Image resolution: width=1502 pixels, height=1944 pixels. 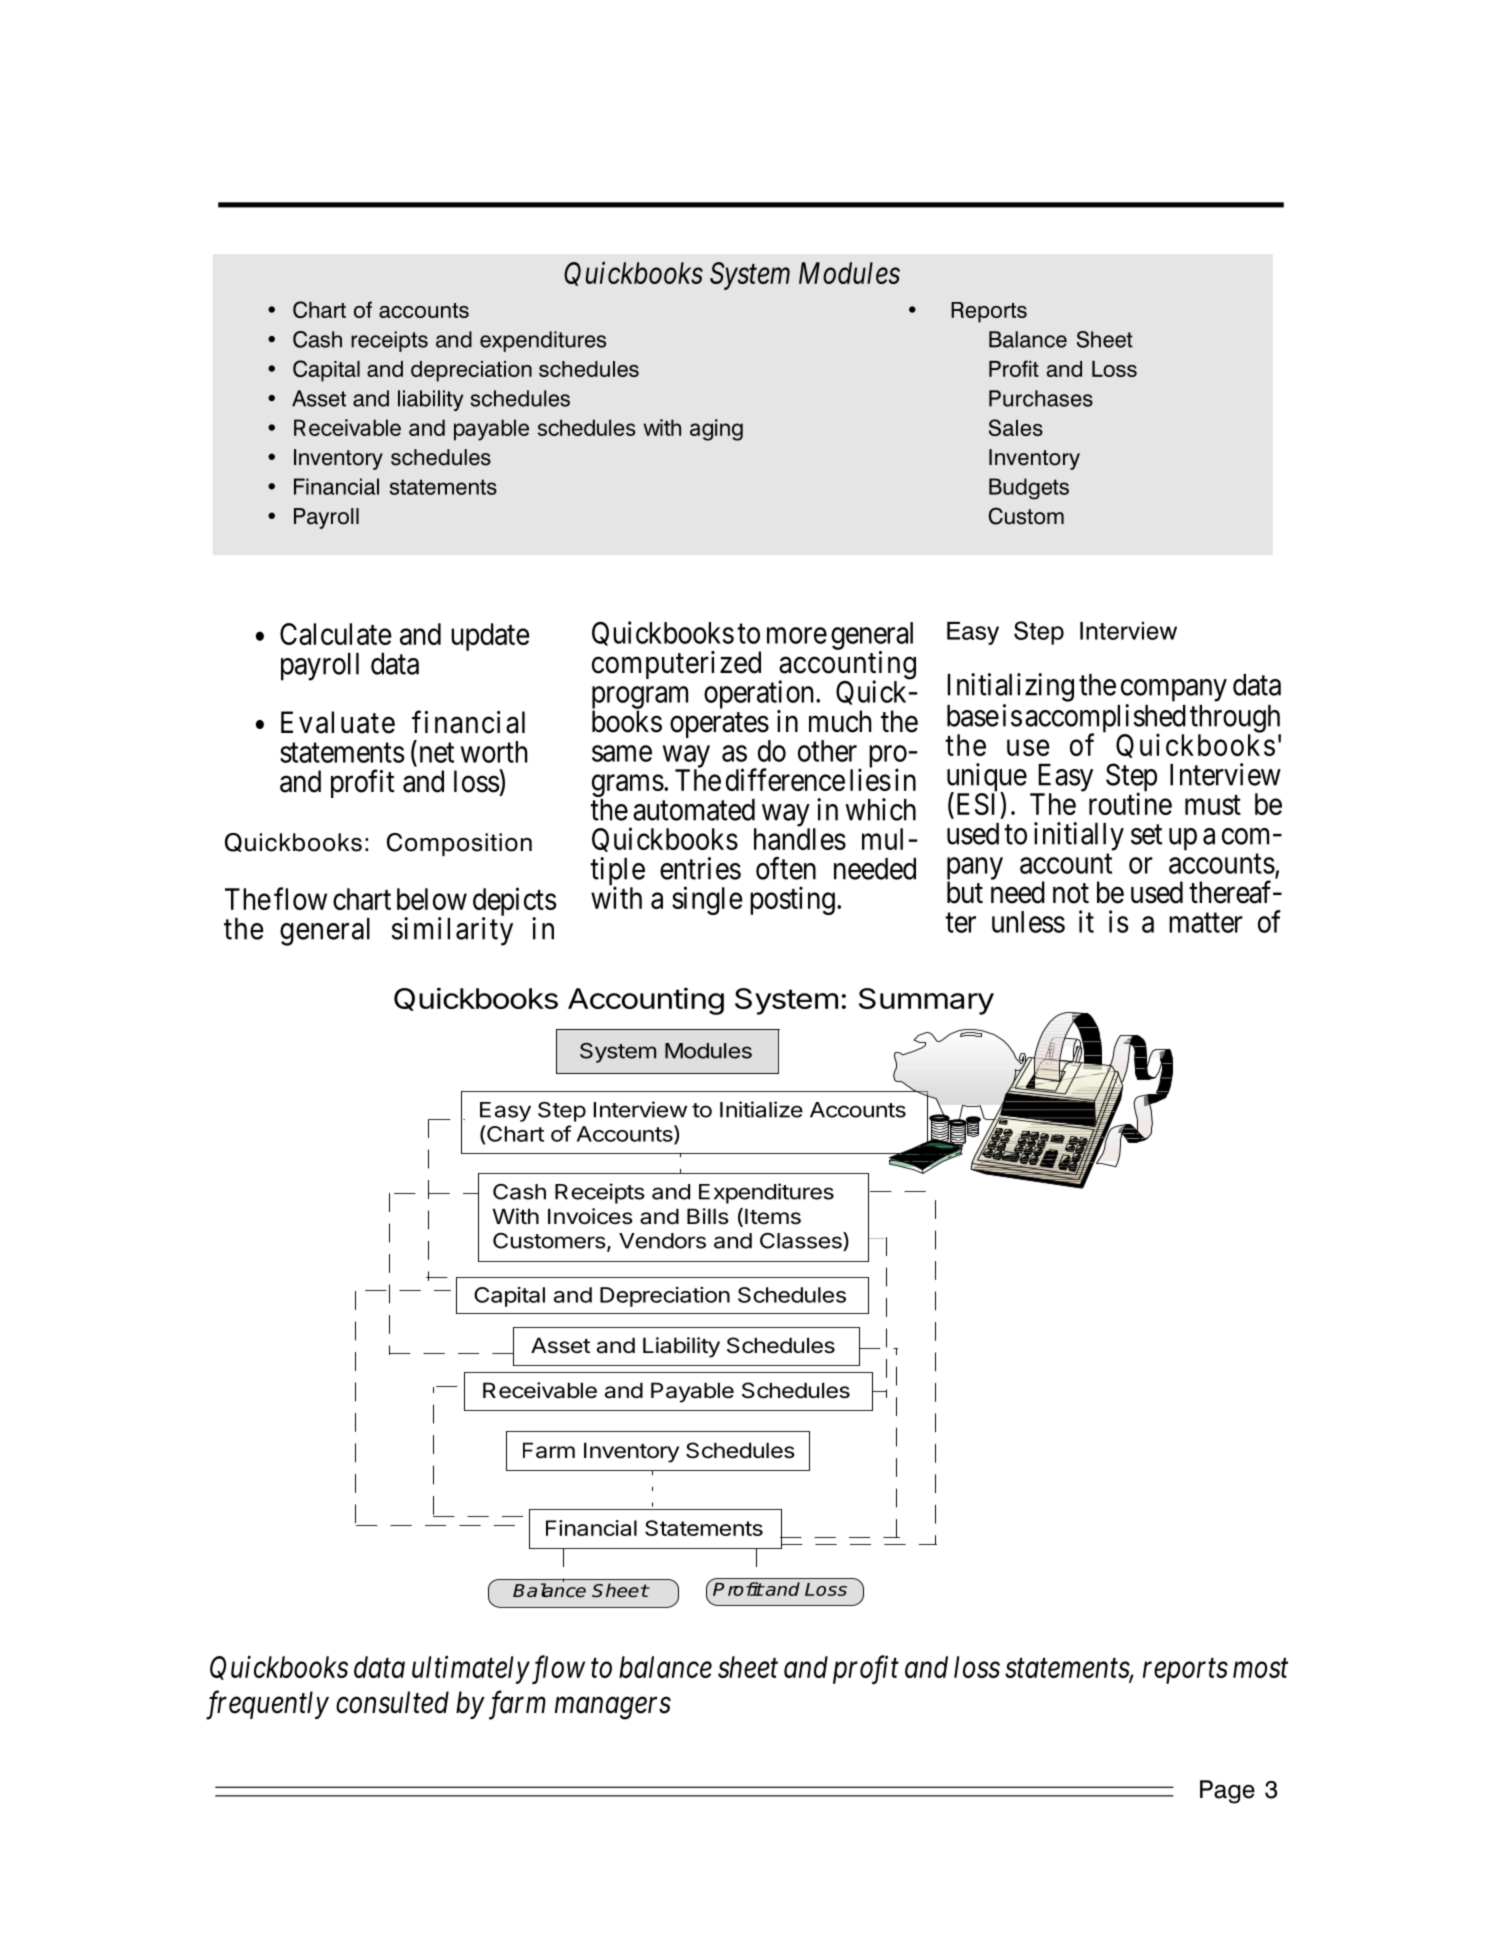 I want to click on similarity, so click(x=452, y=931).
